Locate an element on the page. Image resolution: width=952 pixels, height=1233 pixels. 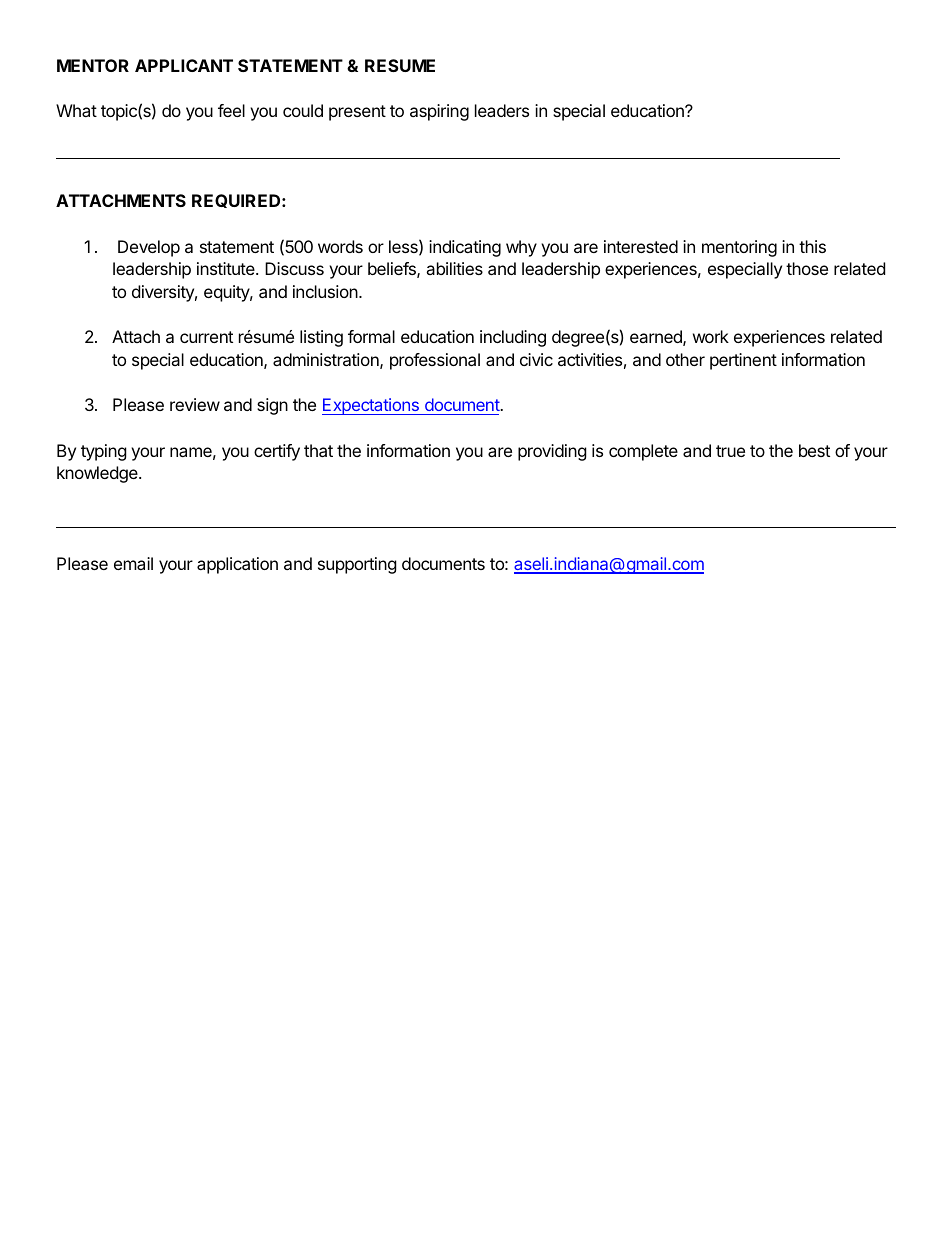
true is located at coordinates (730, 451).
